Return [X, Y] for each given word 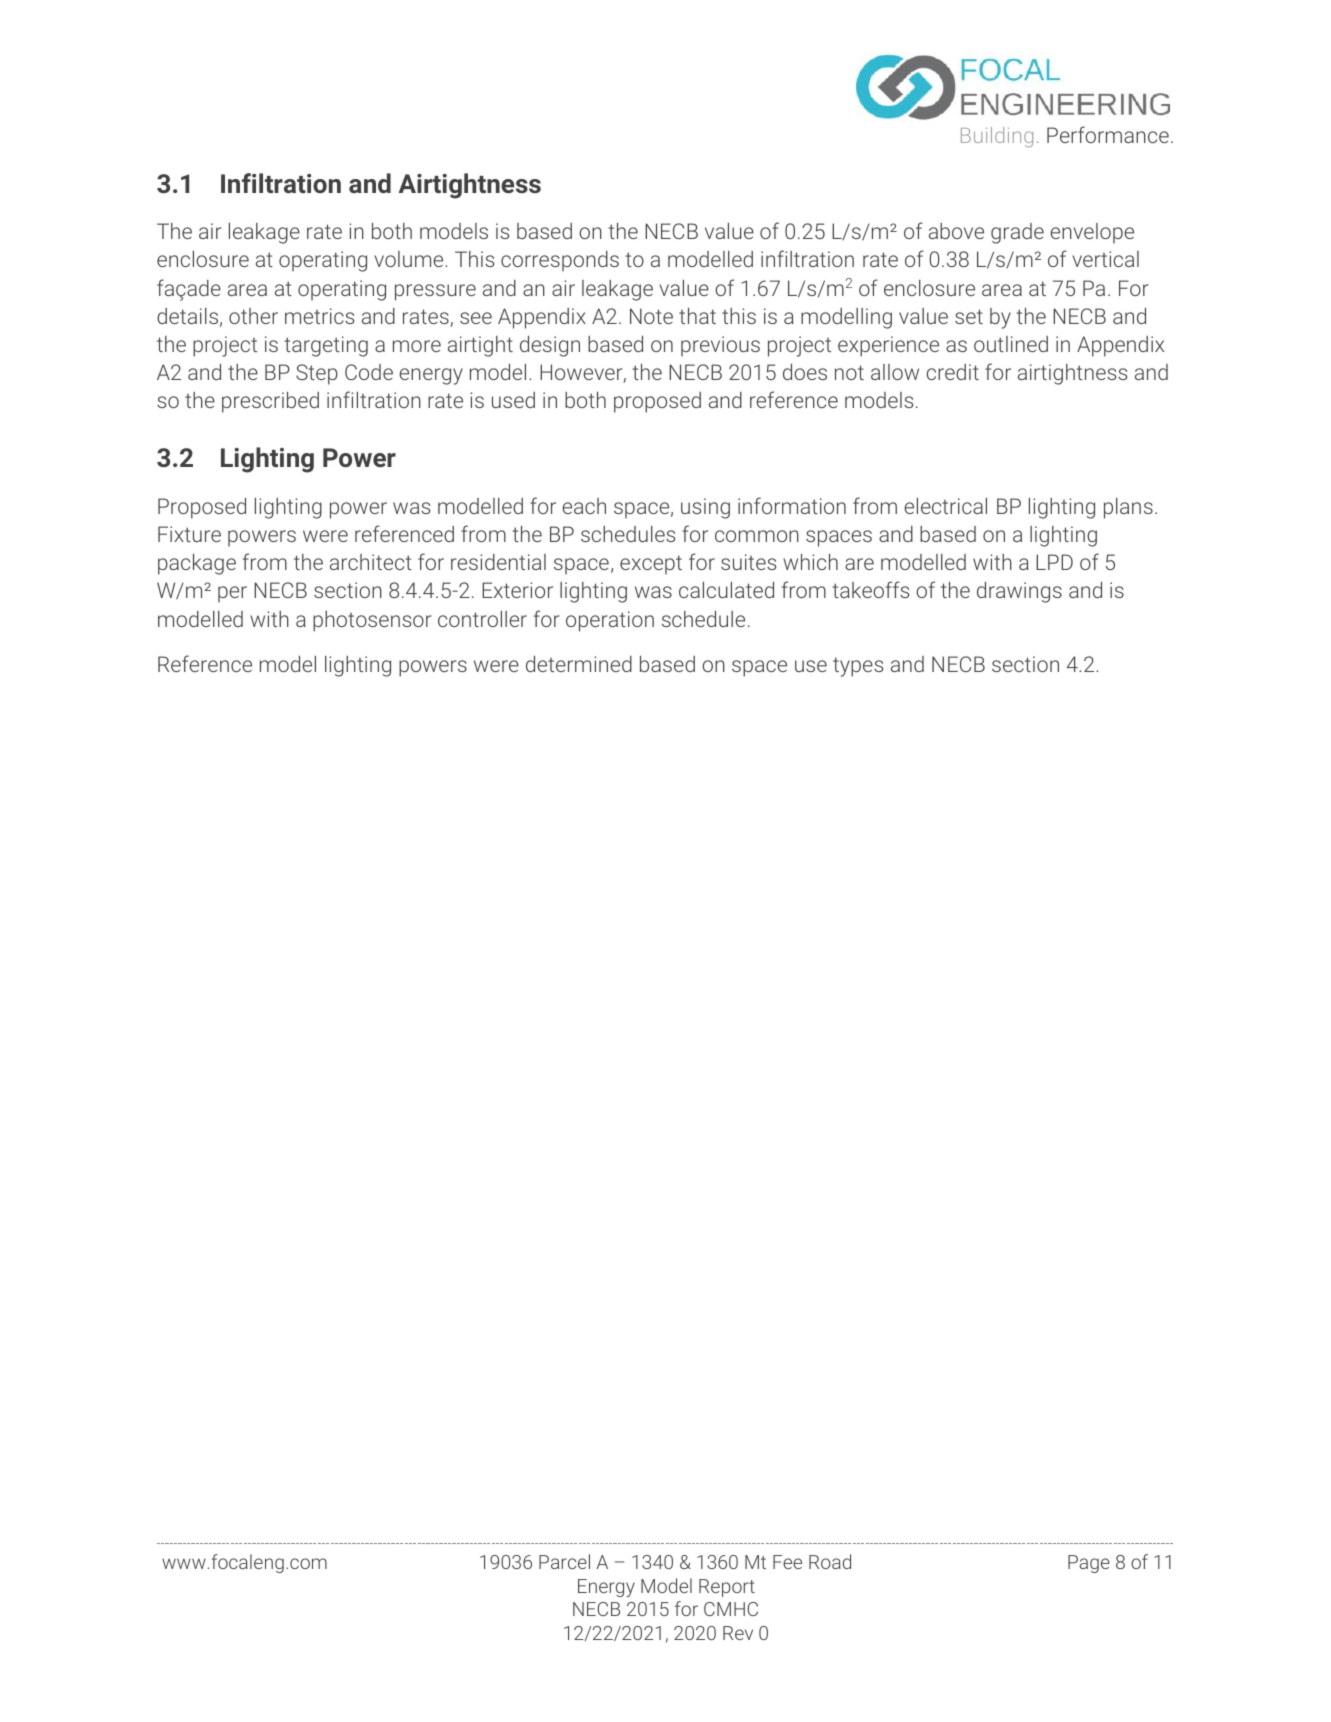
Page [1089, 1564]
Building [997, 137]
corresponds [560, 261]
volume [410, 259]
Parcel [564, 1561]
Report [727, 1588]
